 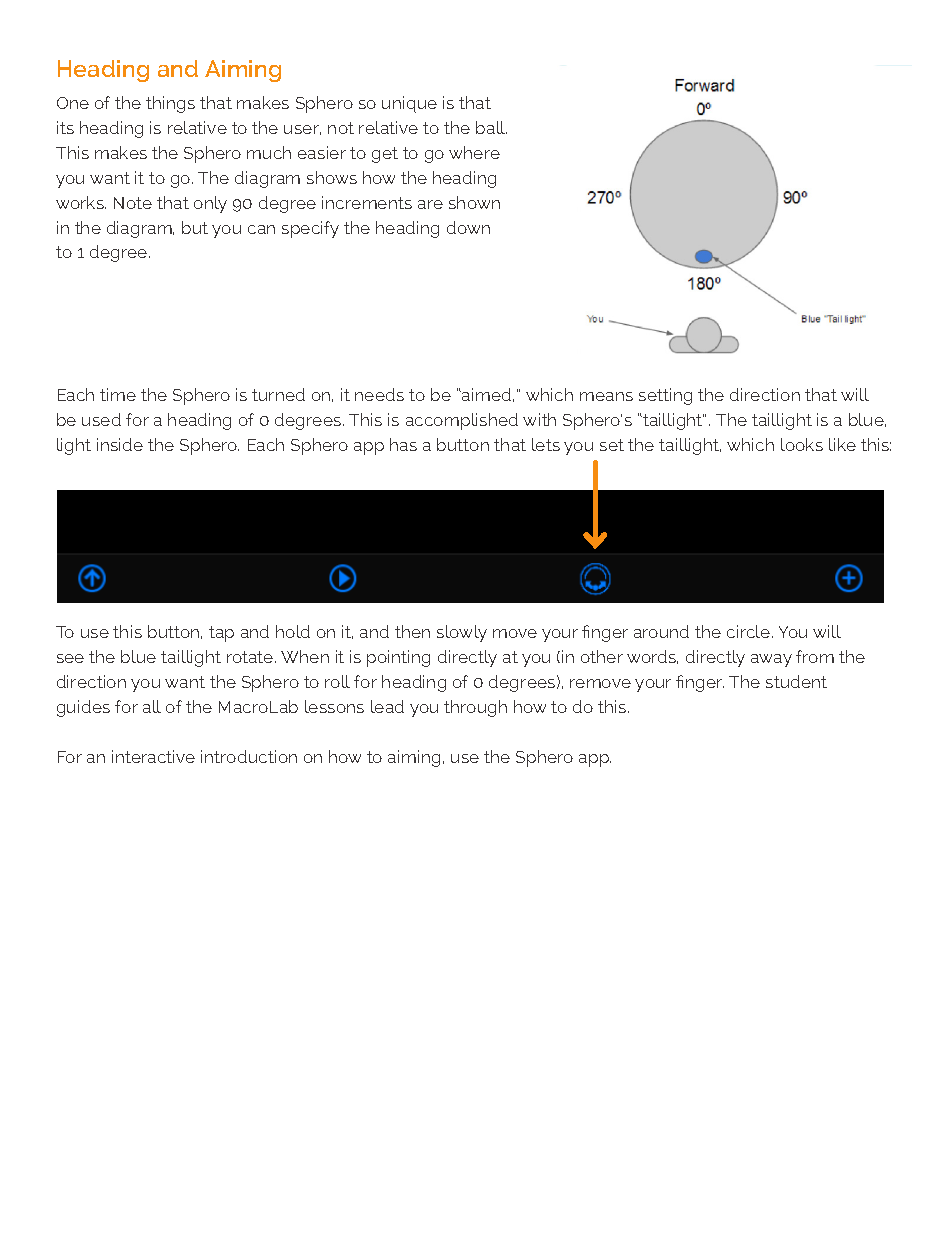 I want to click on down, so click(x=468, y=227).
